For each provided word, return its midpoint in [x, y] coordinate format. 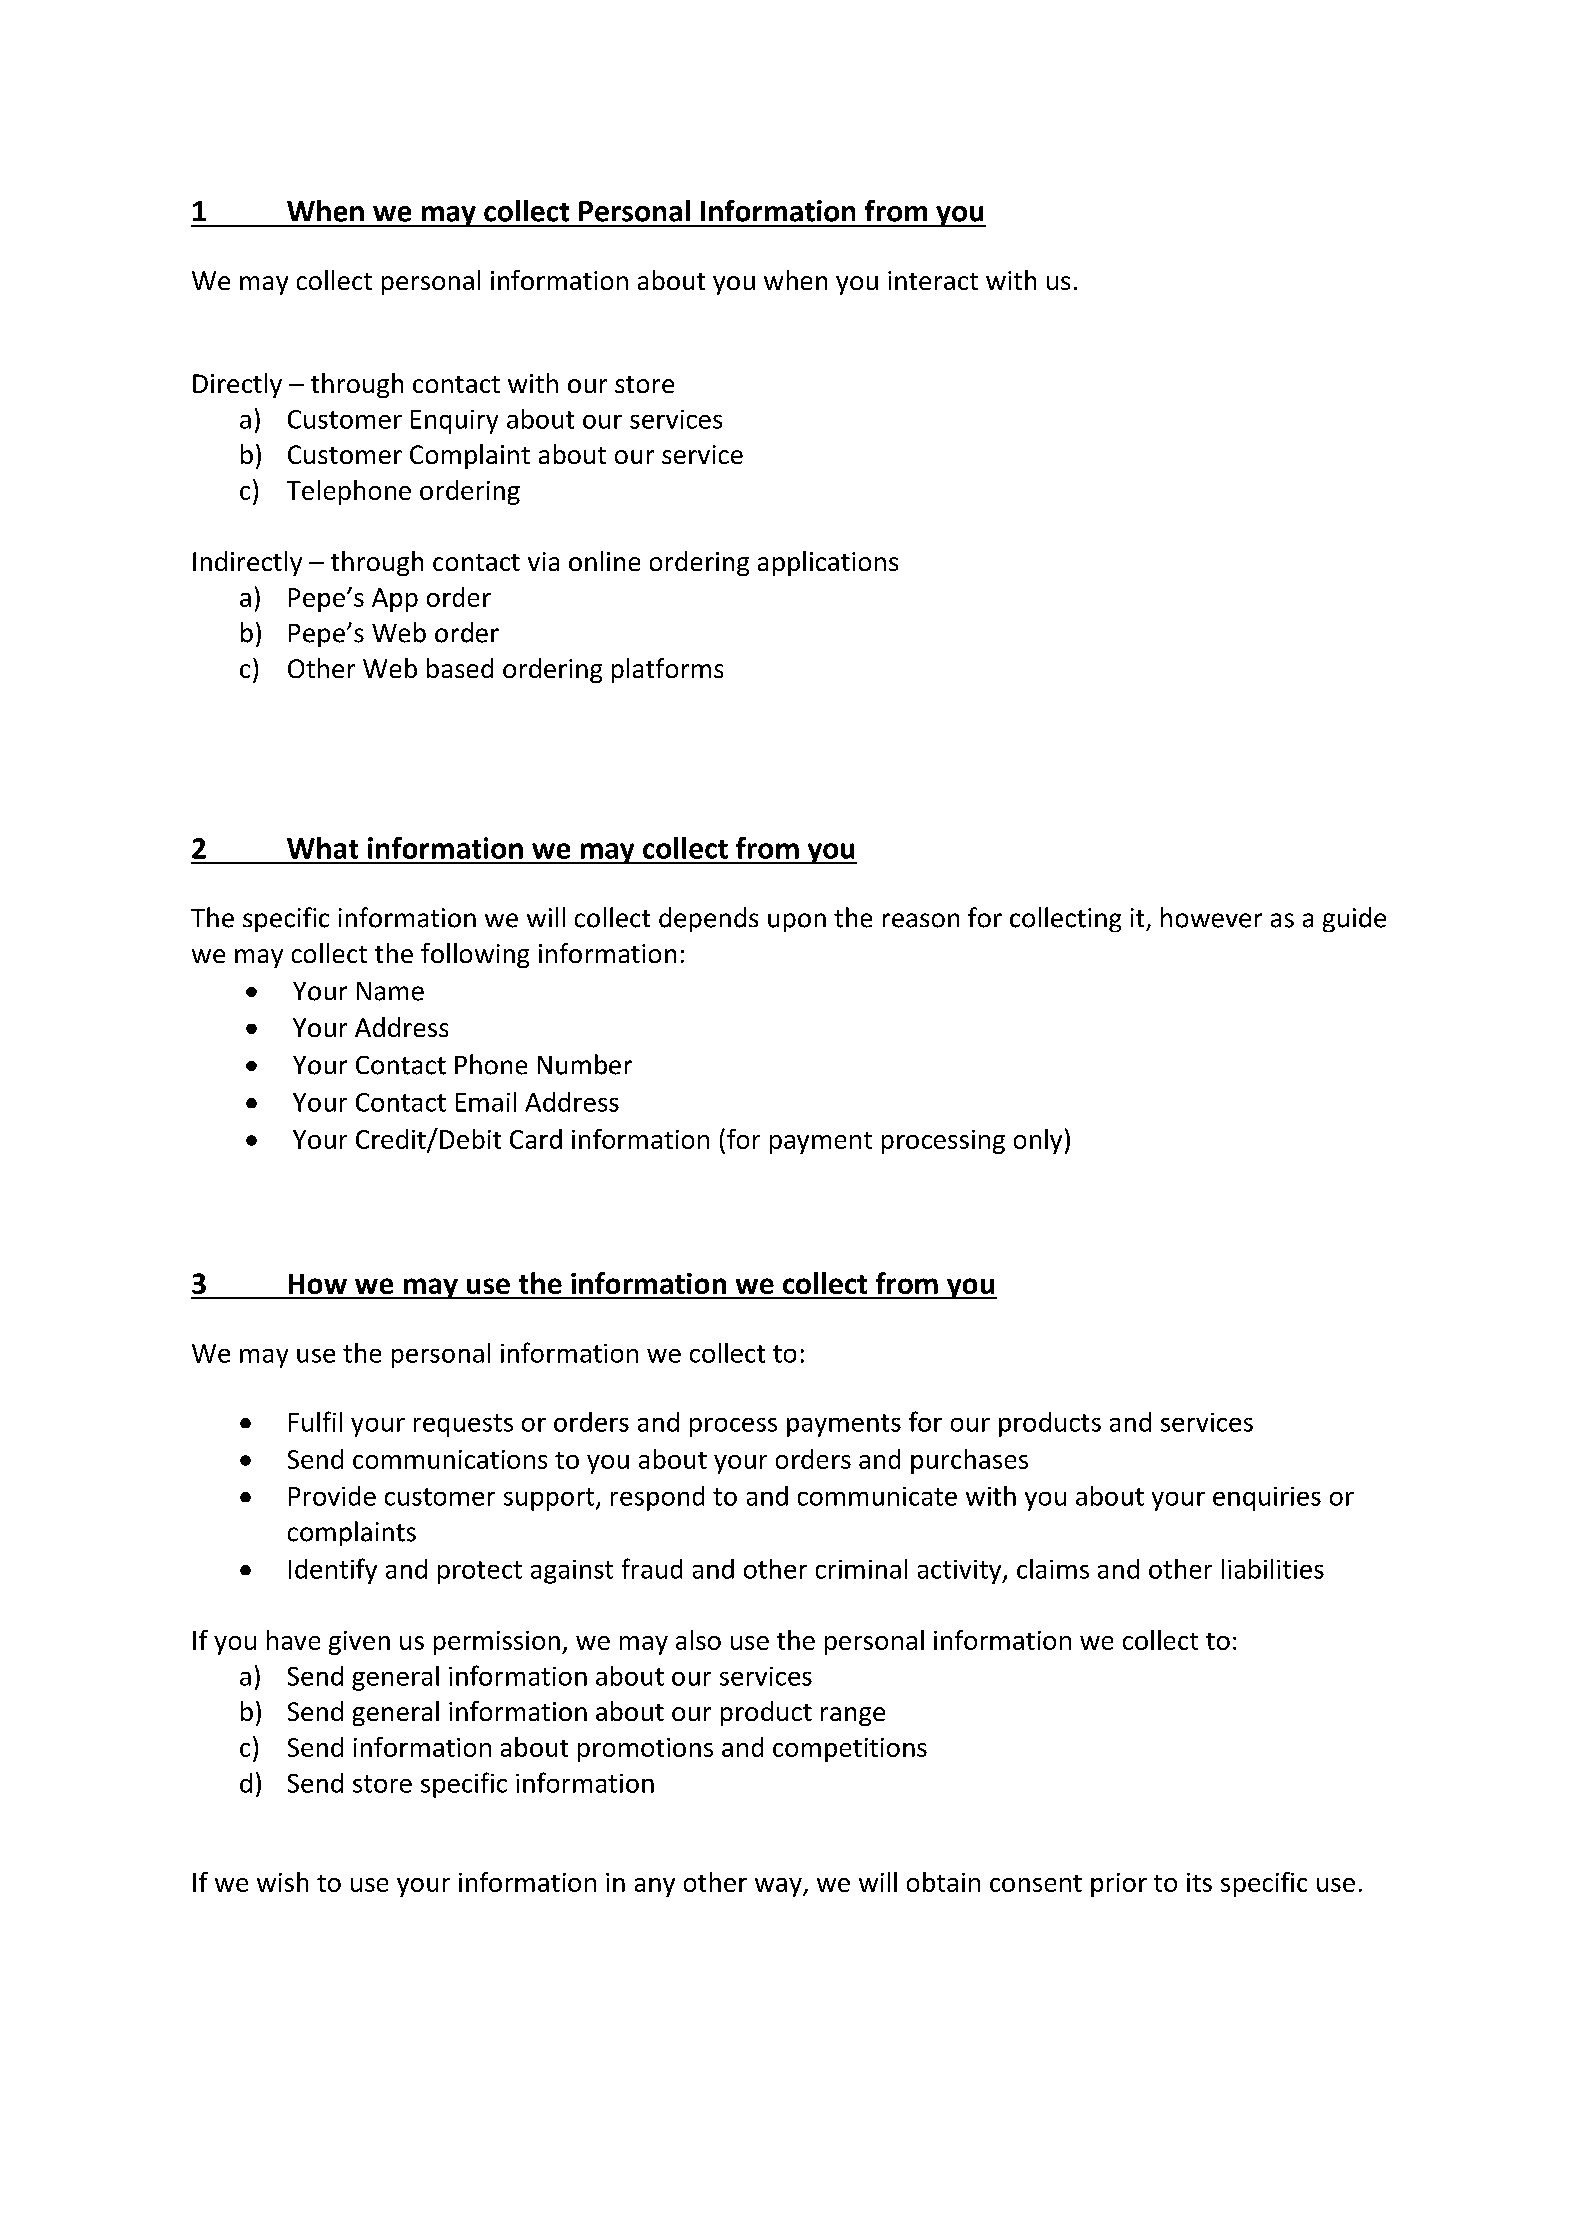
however [1211, 917]
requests [463, 1425]
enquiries [1267, 1499]
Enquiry [454, 422]
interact [933, 280]
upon [797, 922]
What [322, 848]
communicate [877, 1496]
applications [828, 563]
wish [282, 1882]
